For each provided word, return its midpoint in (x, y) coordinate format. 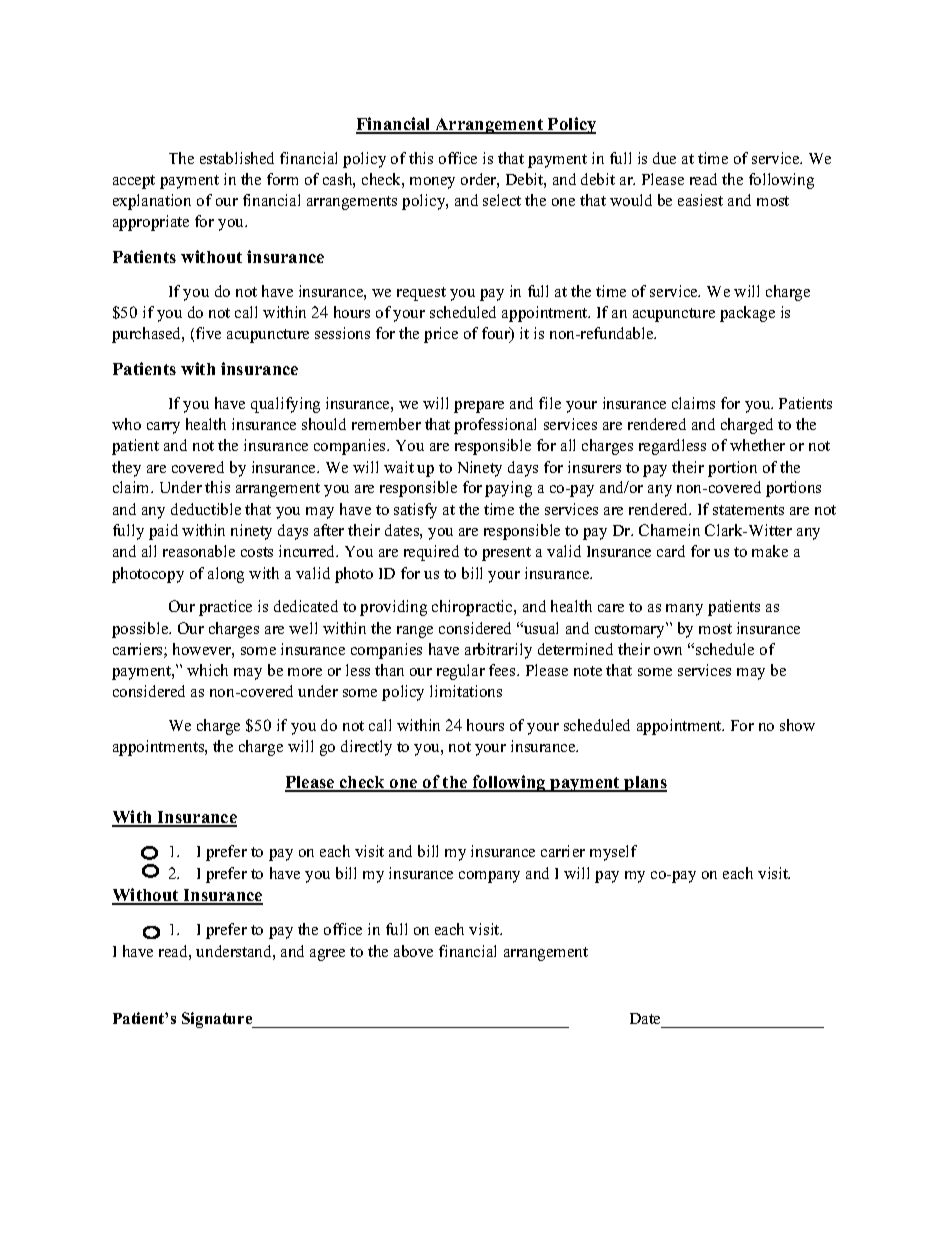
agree (327, 955)
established (237, 158)
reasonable (199, 551)
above (413, 951)
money (432, 183)
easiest (700, 200)
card (671, 551)
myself (613, 853)
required (431, 553)
